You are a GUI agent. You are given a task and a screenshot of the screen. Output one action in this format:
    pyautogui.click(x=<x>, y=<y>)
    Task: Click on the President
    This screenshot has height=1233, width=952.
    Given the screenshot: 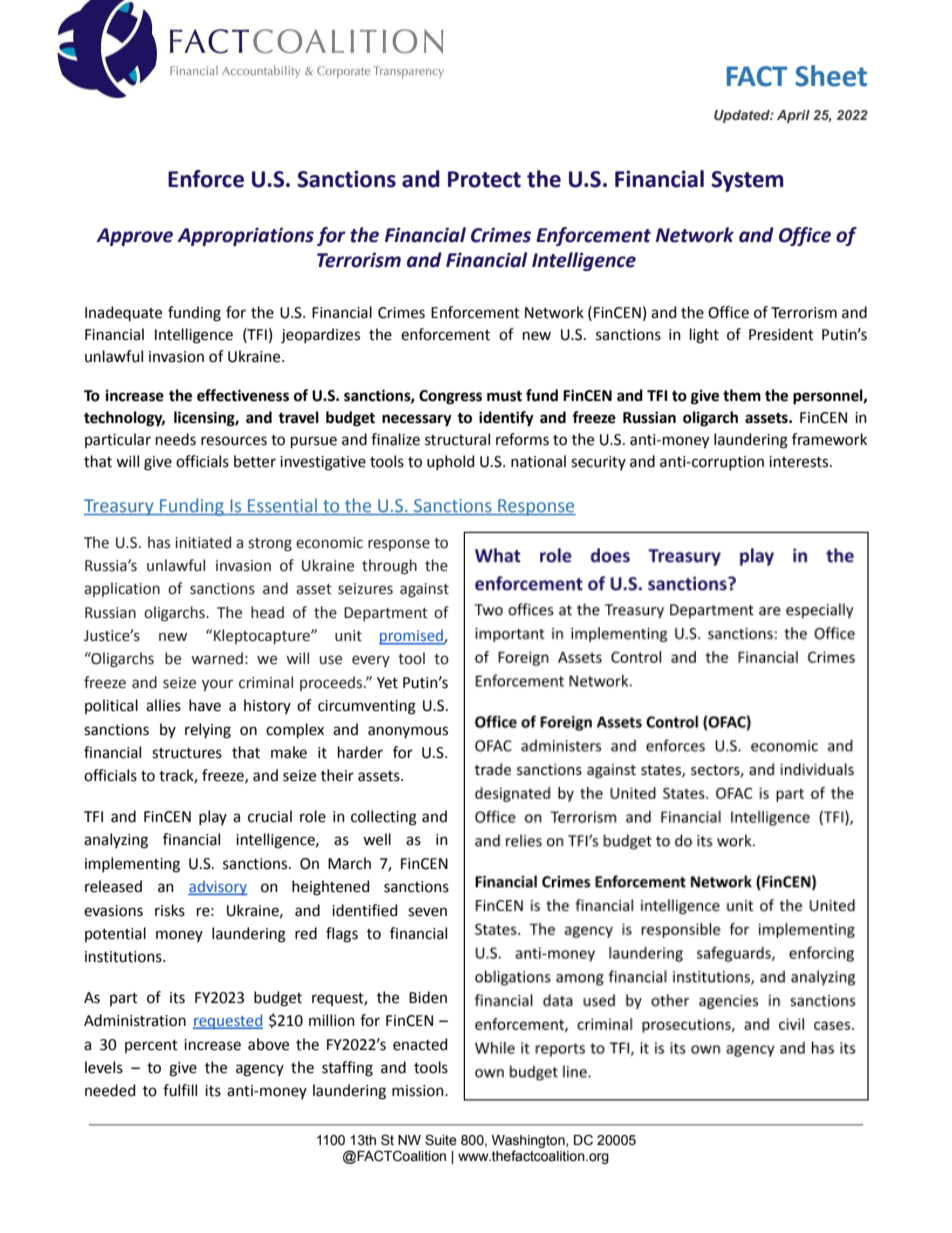 What is the action you would take?
    pyautogui.click(x=781, y=334)
